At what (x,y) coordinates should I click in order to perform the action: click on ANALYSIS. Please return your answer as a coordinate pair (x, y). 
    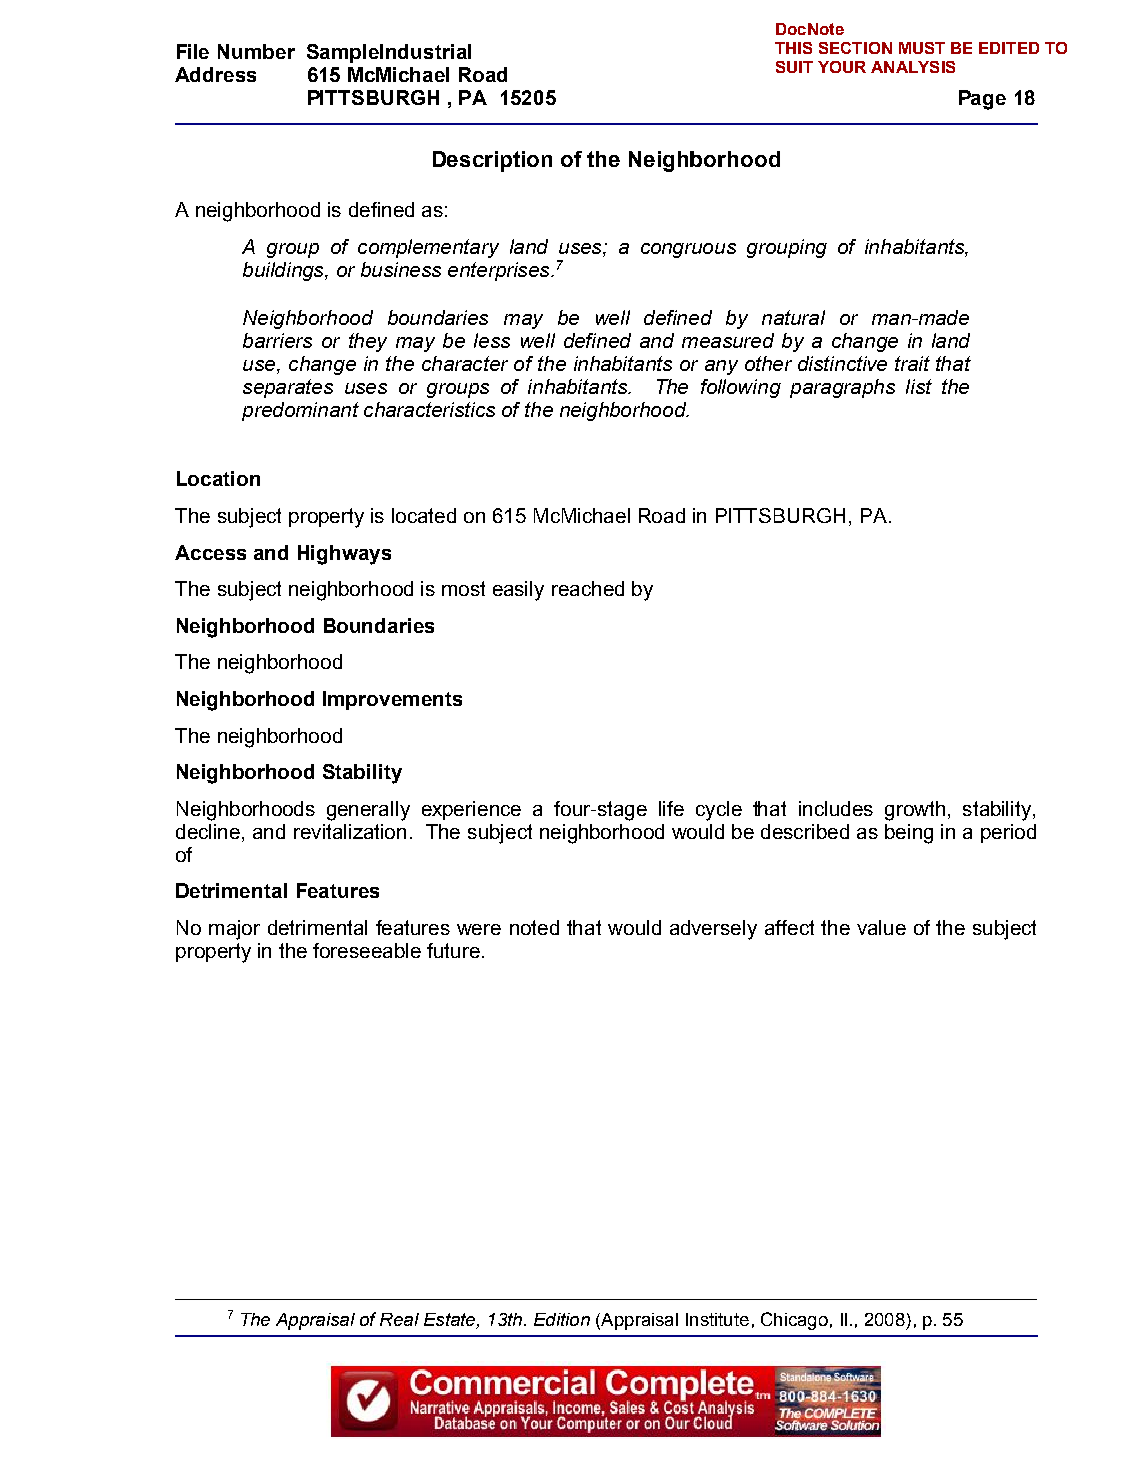
    Looking at the image, I should click on (913, 67).
